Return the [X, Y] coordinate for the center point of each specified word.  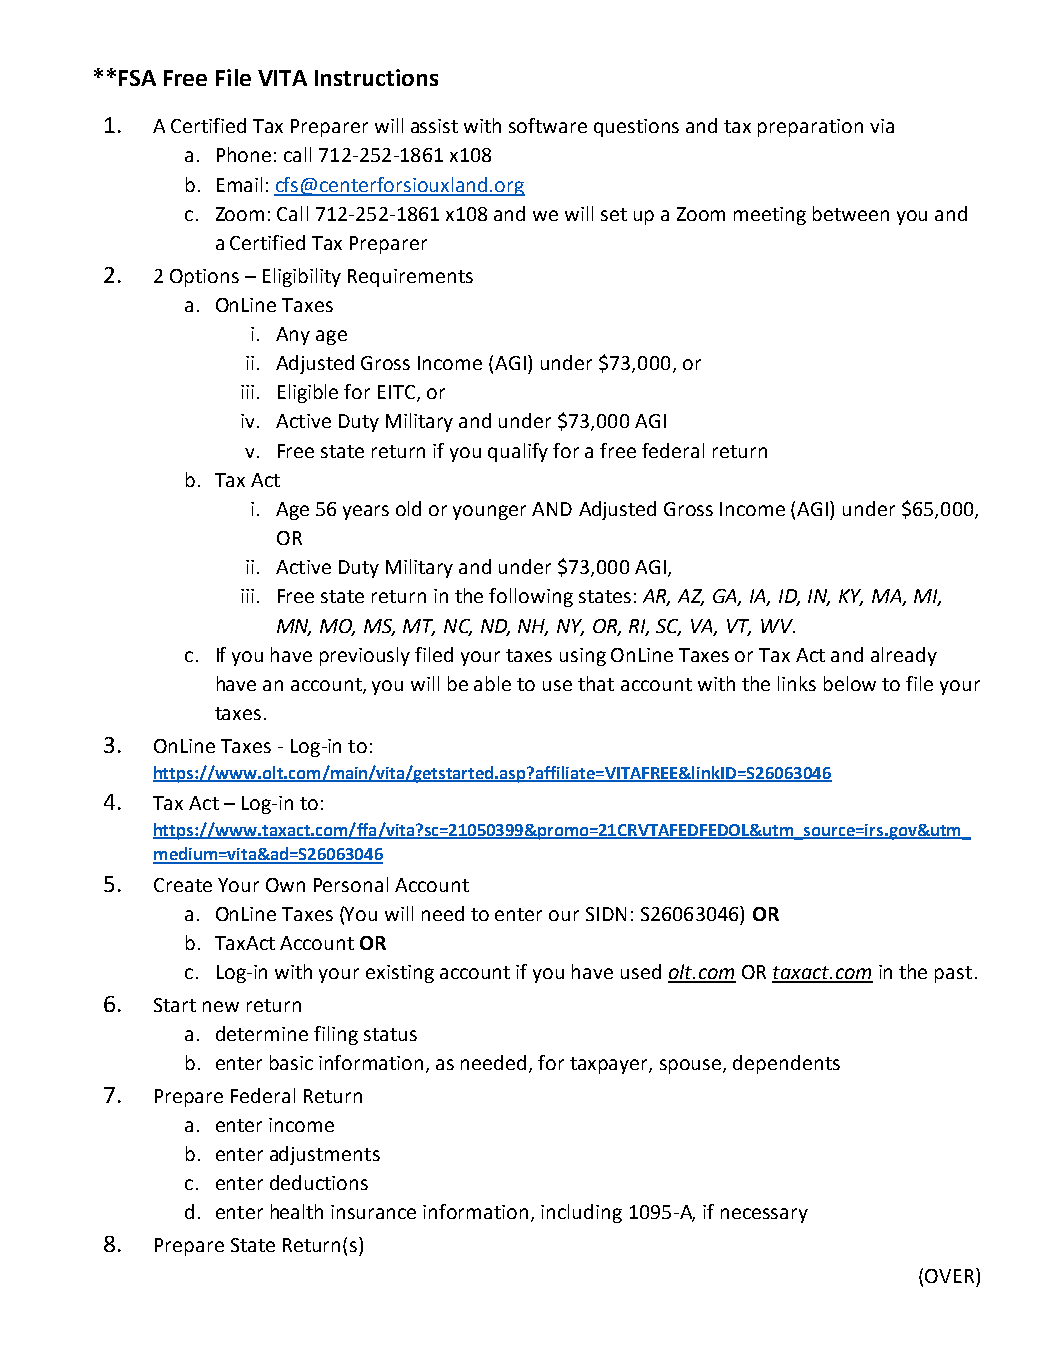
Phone [244, 154]
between [851, 213]
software [548, 125]
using [583, 657]
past [953, 974]
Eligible [308, 393]
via [882, 126]
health [297, 1211]
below [850, 683]
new [221, 1006]
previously [365, 656]
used [641, 971]
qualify [518, 452]
